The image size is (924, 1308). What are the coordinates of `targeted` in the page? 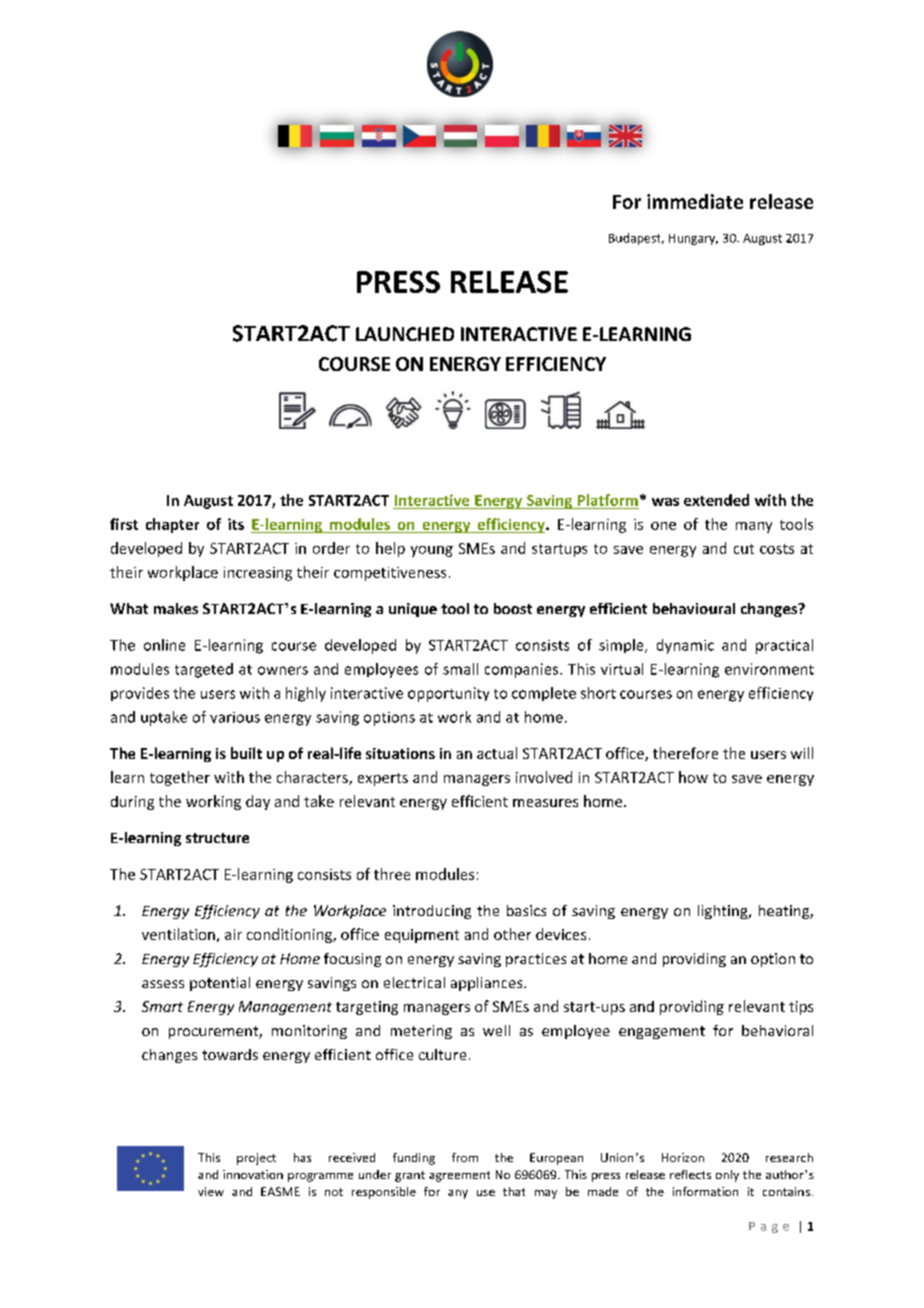 It's located at (204, 670).
